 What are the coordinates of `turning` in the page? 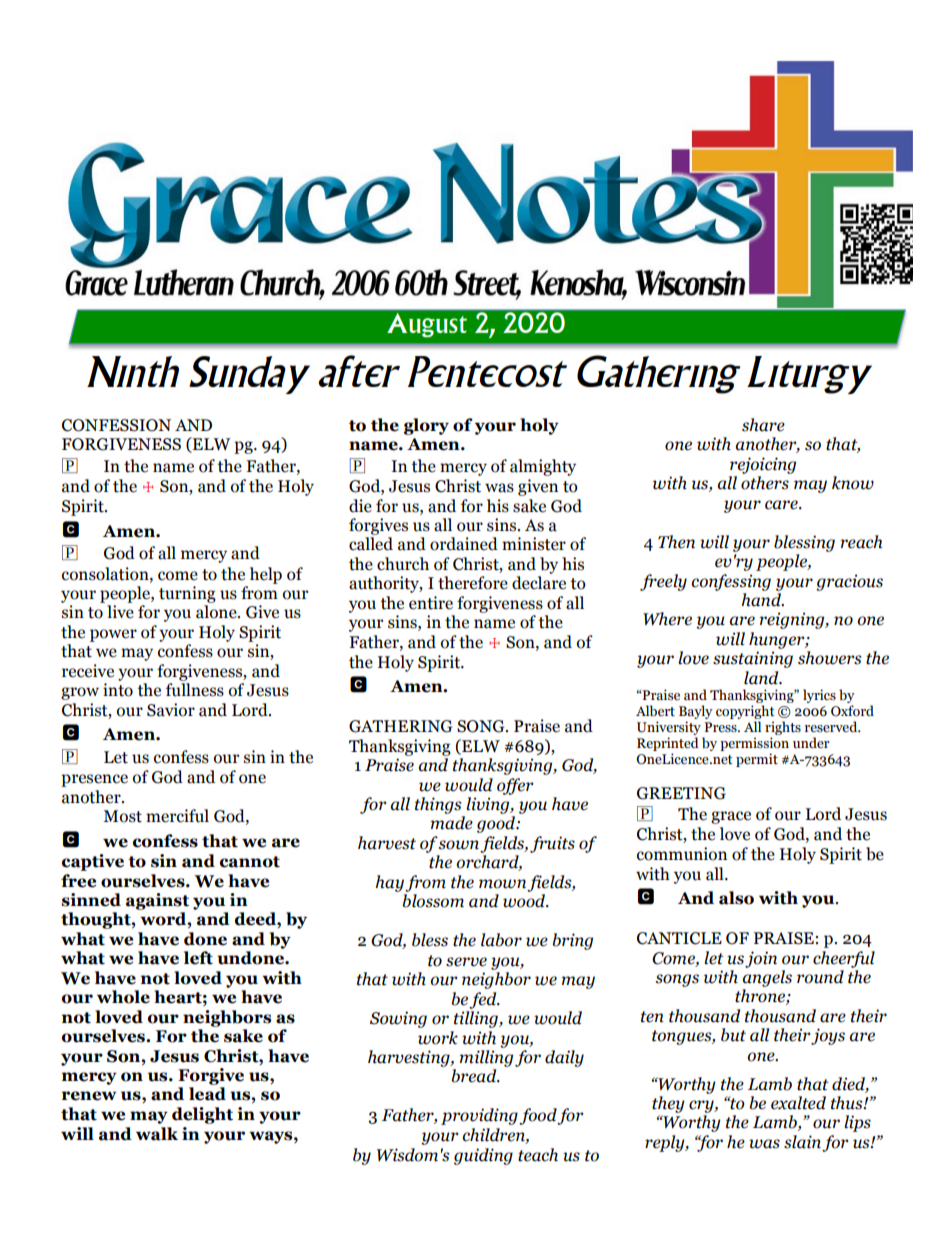 It's located at (187, 594).
